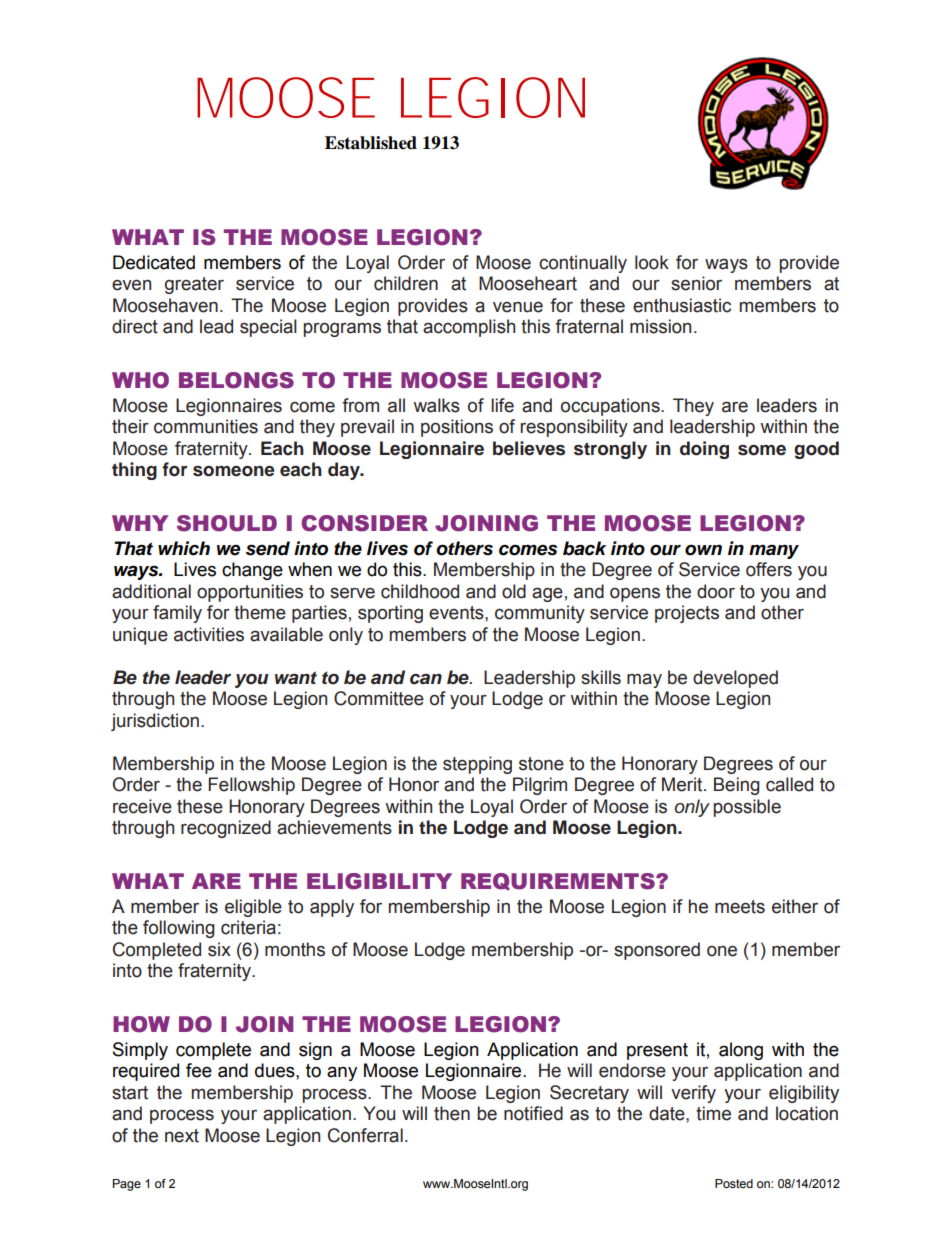 The image size is (952, 1233). Describe the element at coordinates (529, 448) in the screenshot. I see `believes` at that location.
